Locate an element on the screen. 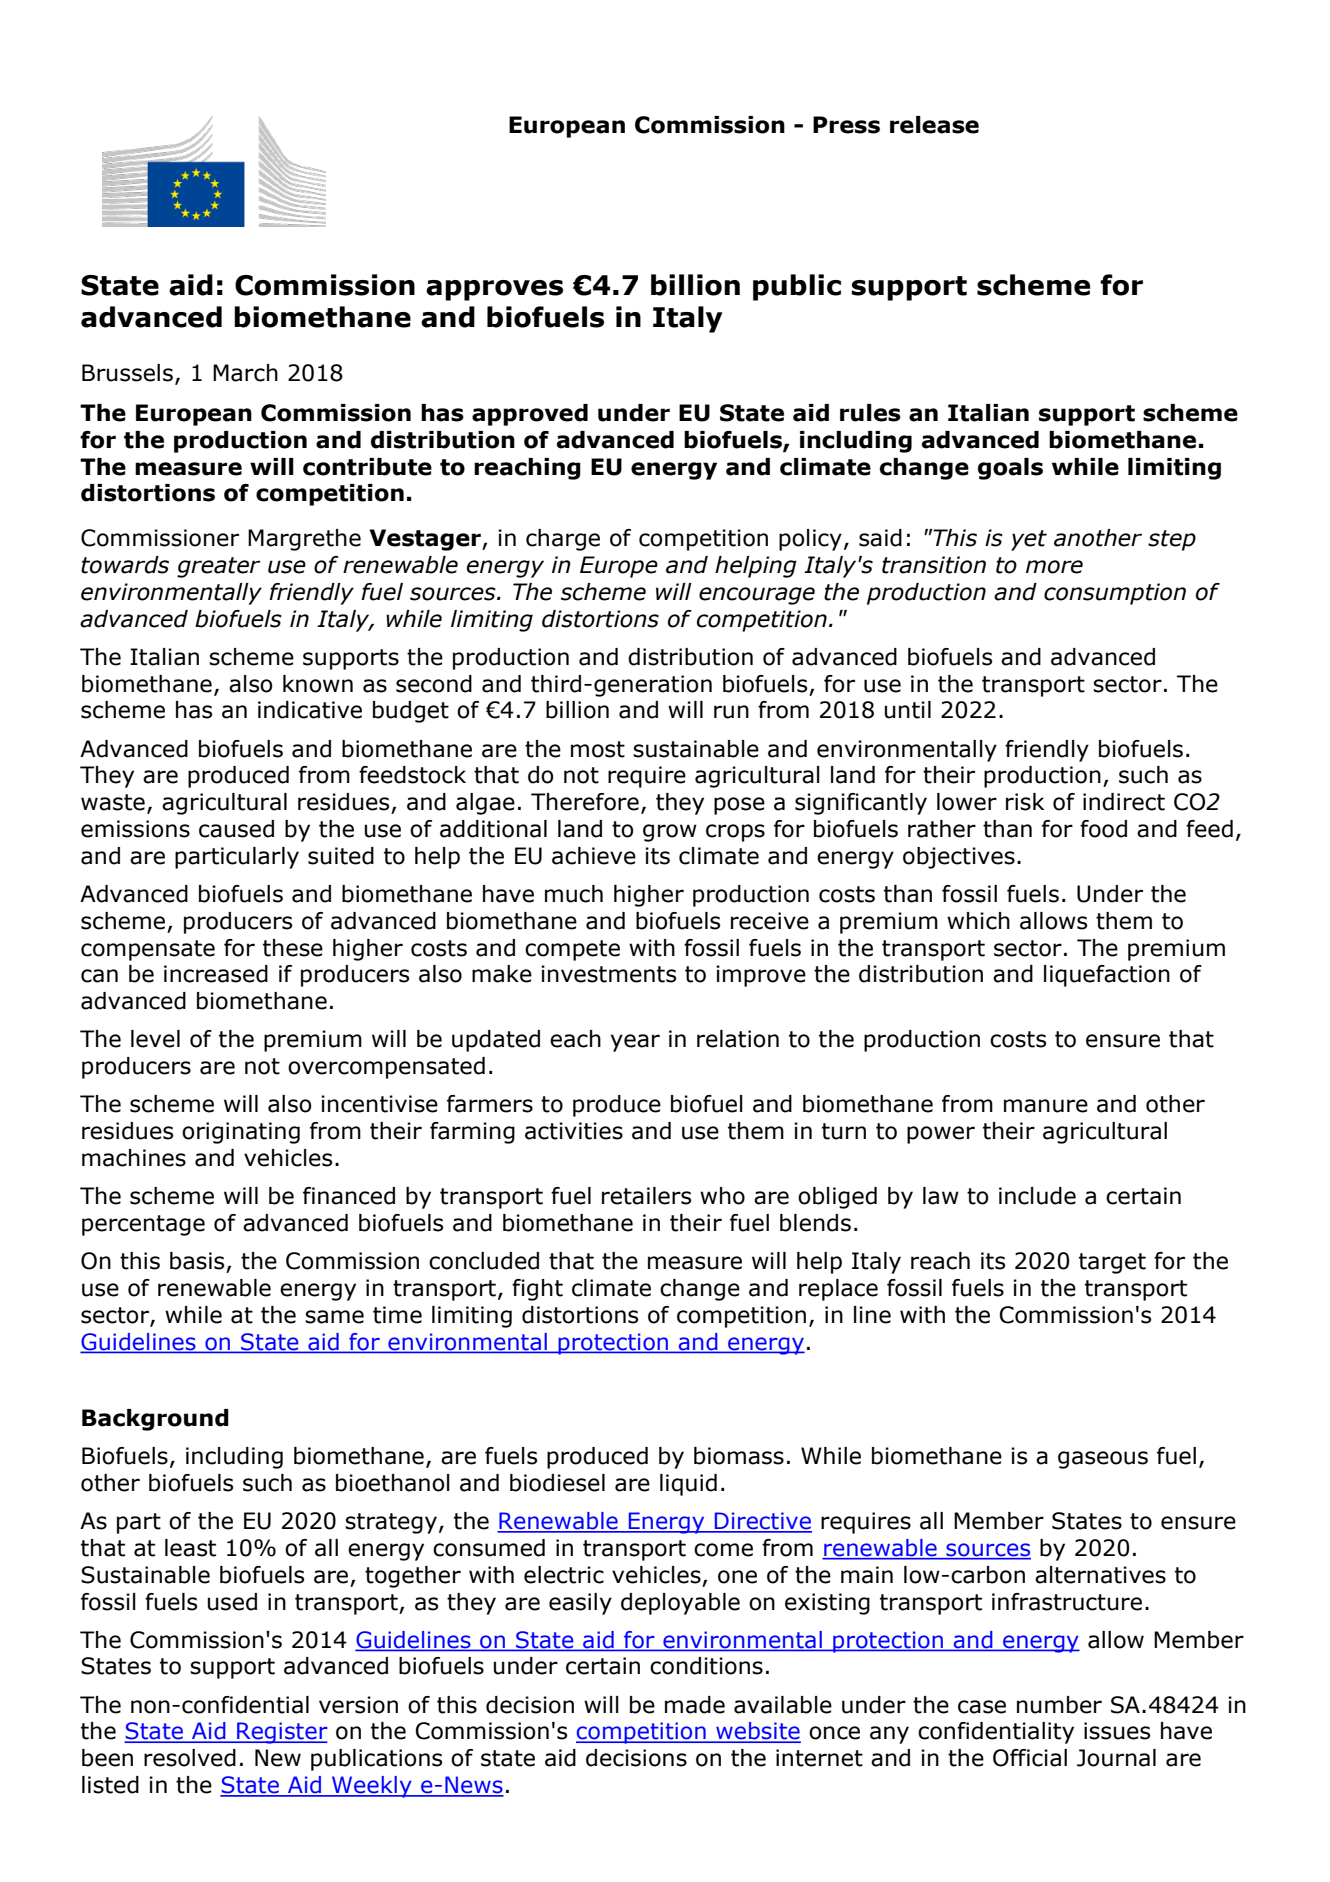 The width and height of the screenshot is (1330, 1882). until is located at coordinates (908, 710).
